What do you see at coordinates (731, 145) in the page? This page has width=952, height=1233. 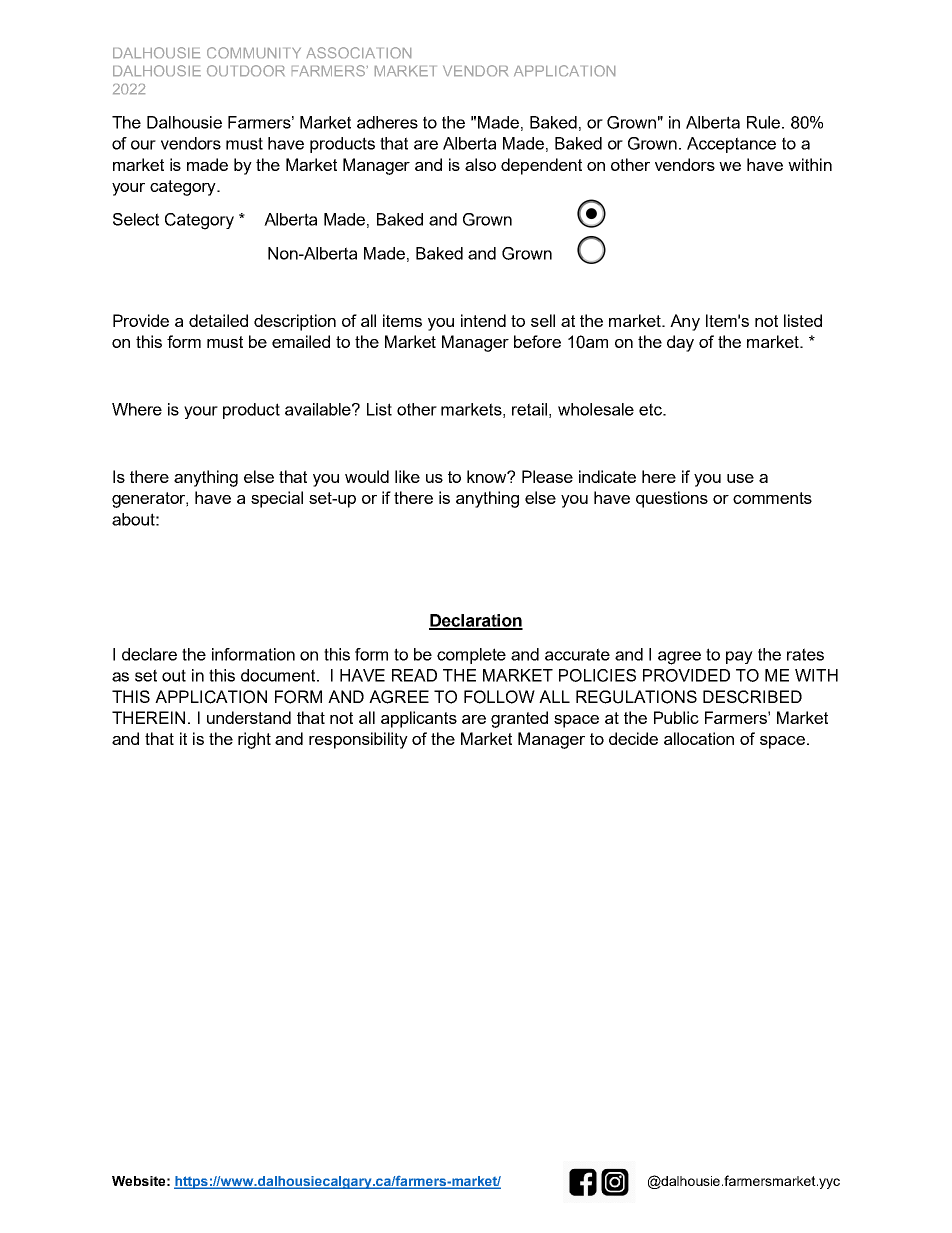 I see `Acceptance` at bounding box center [731, 145].
